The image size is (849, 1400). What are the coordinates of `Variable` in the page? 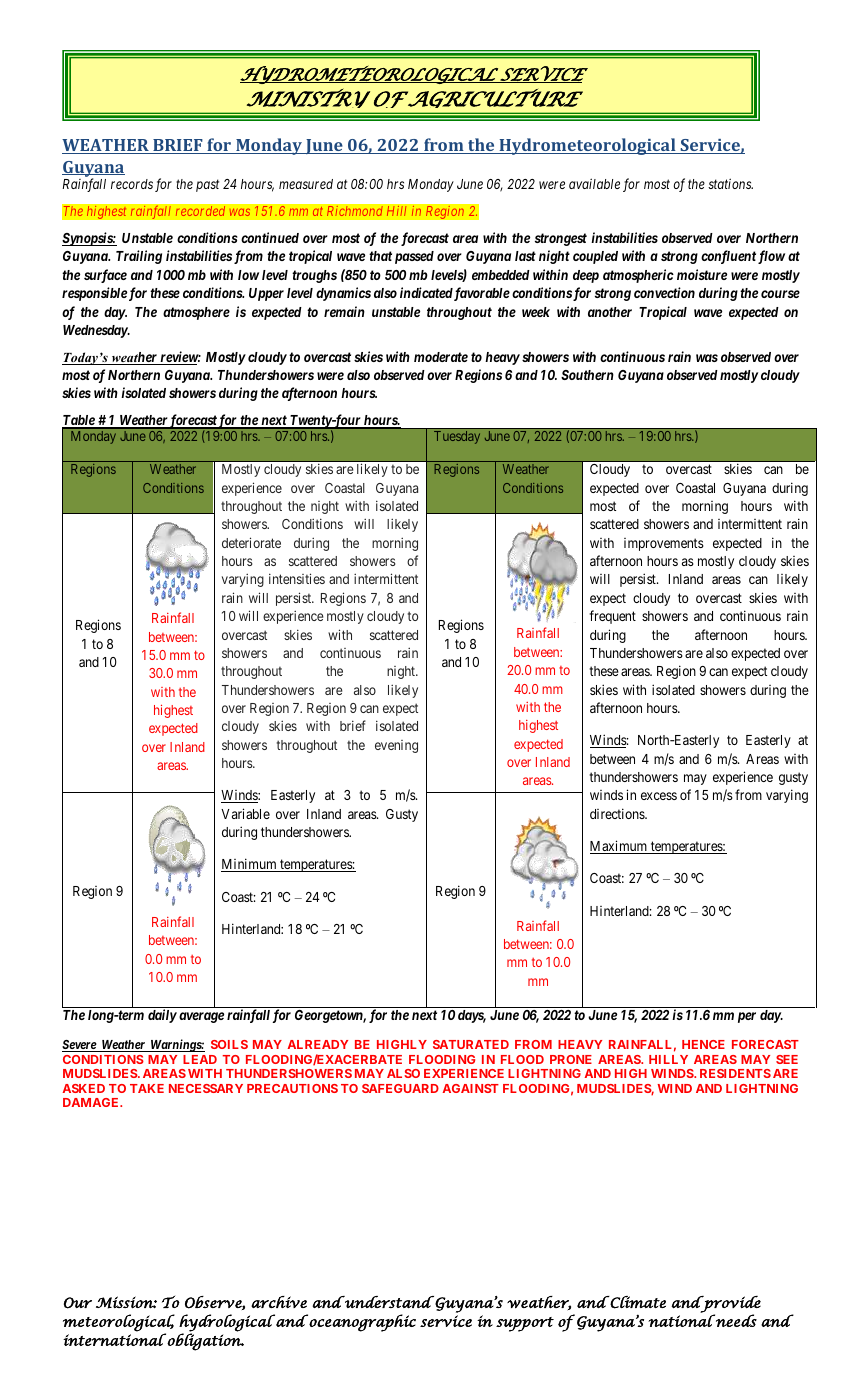 It's located at (245, 813).
